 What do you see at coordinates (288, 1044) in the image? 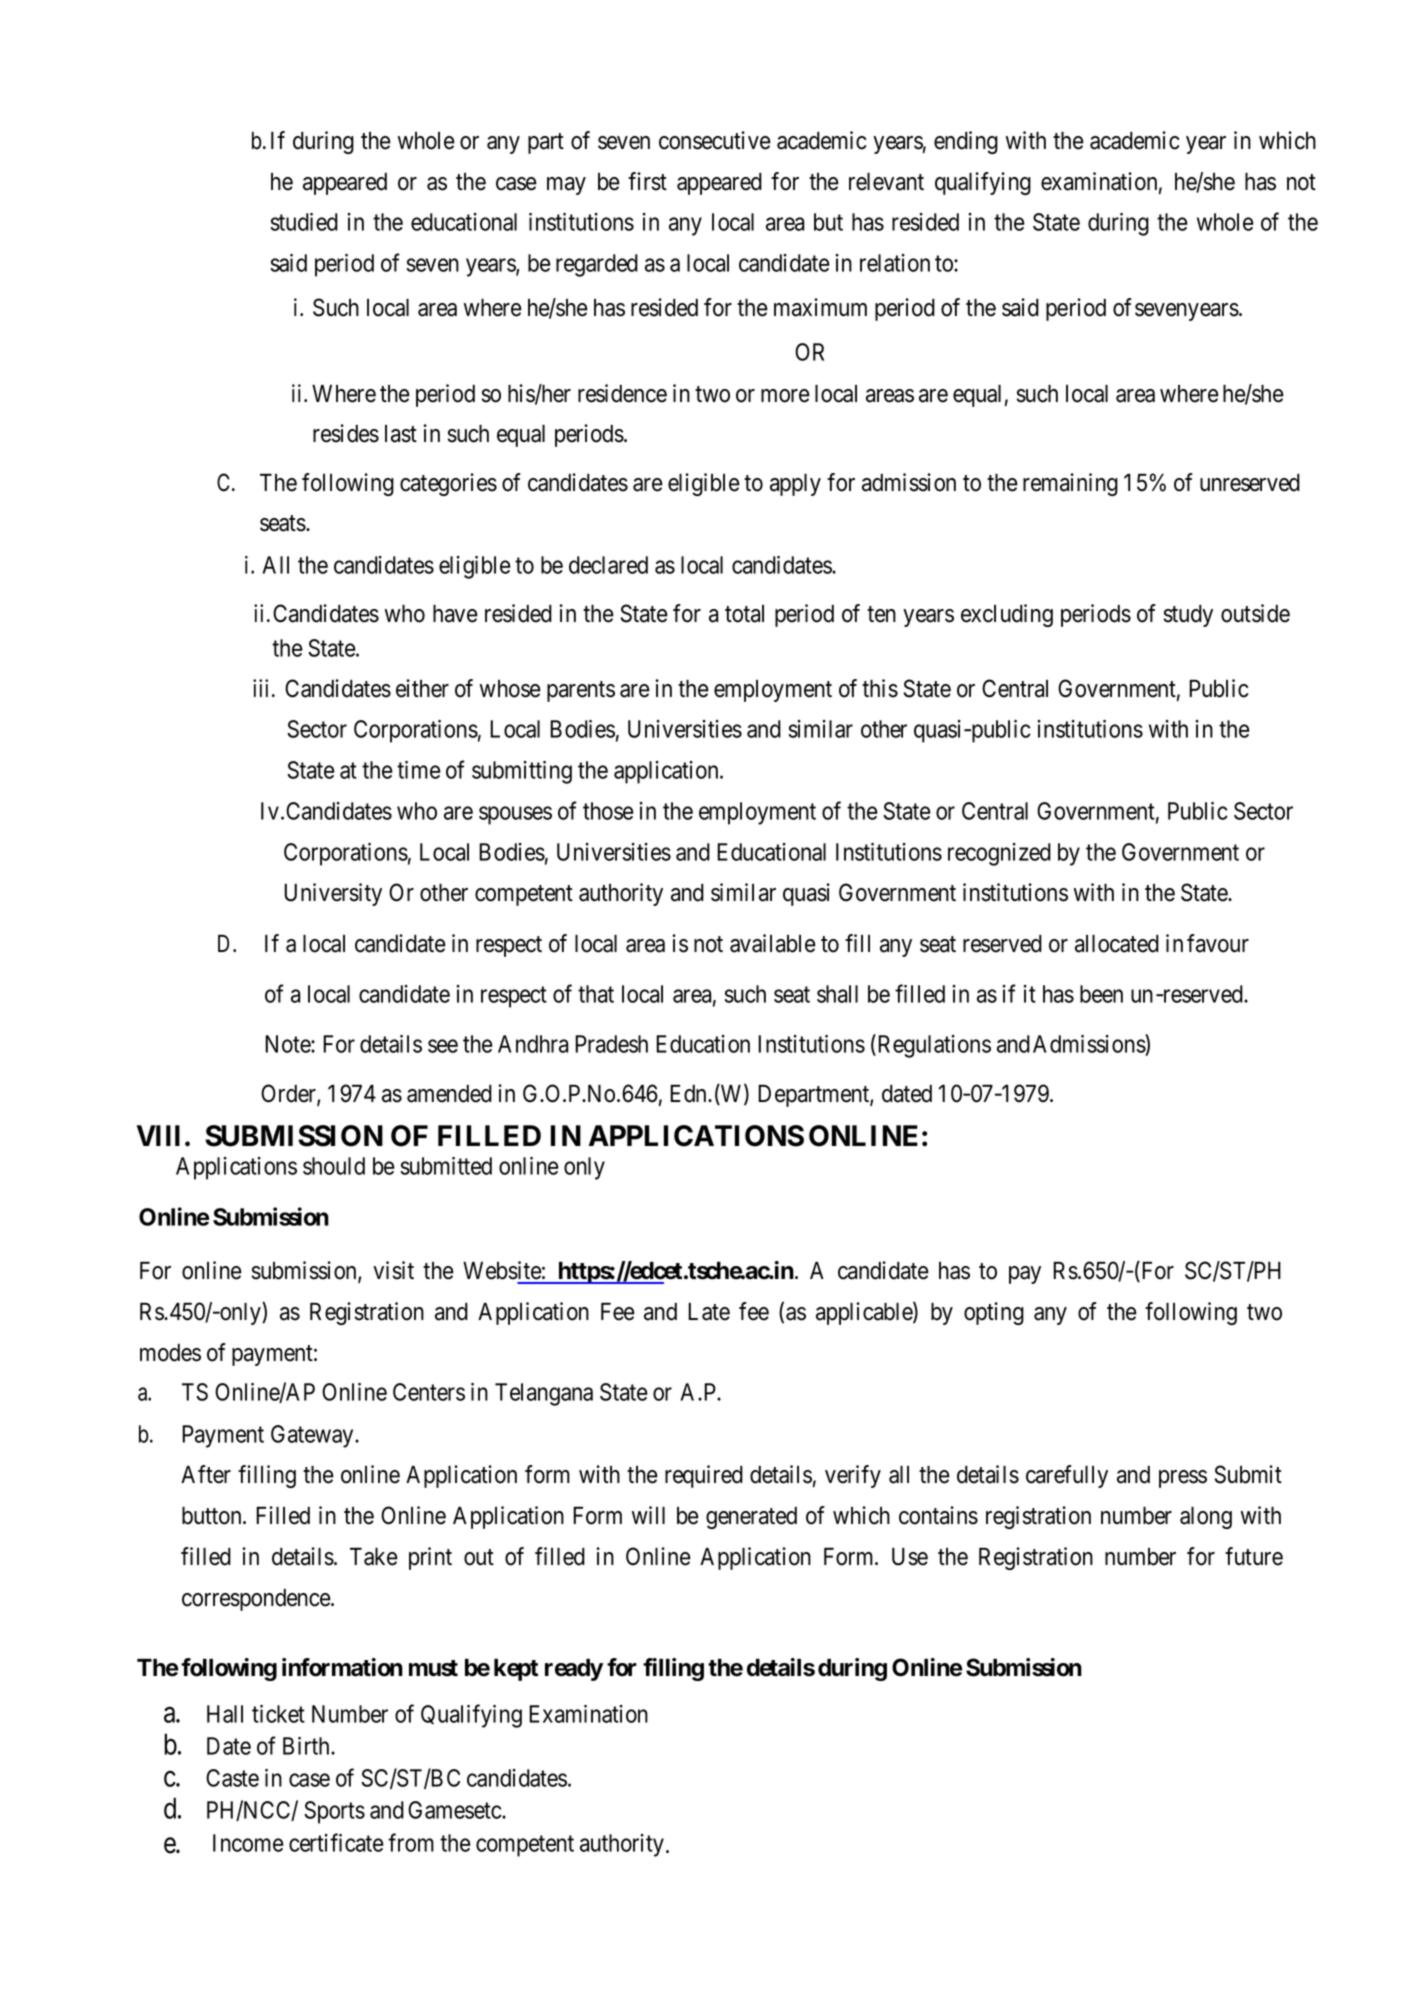
I see `Note` at bounding box center [288, 1044].
